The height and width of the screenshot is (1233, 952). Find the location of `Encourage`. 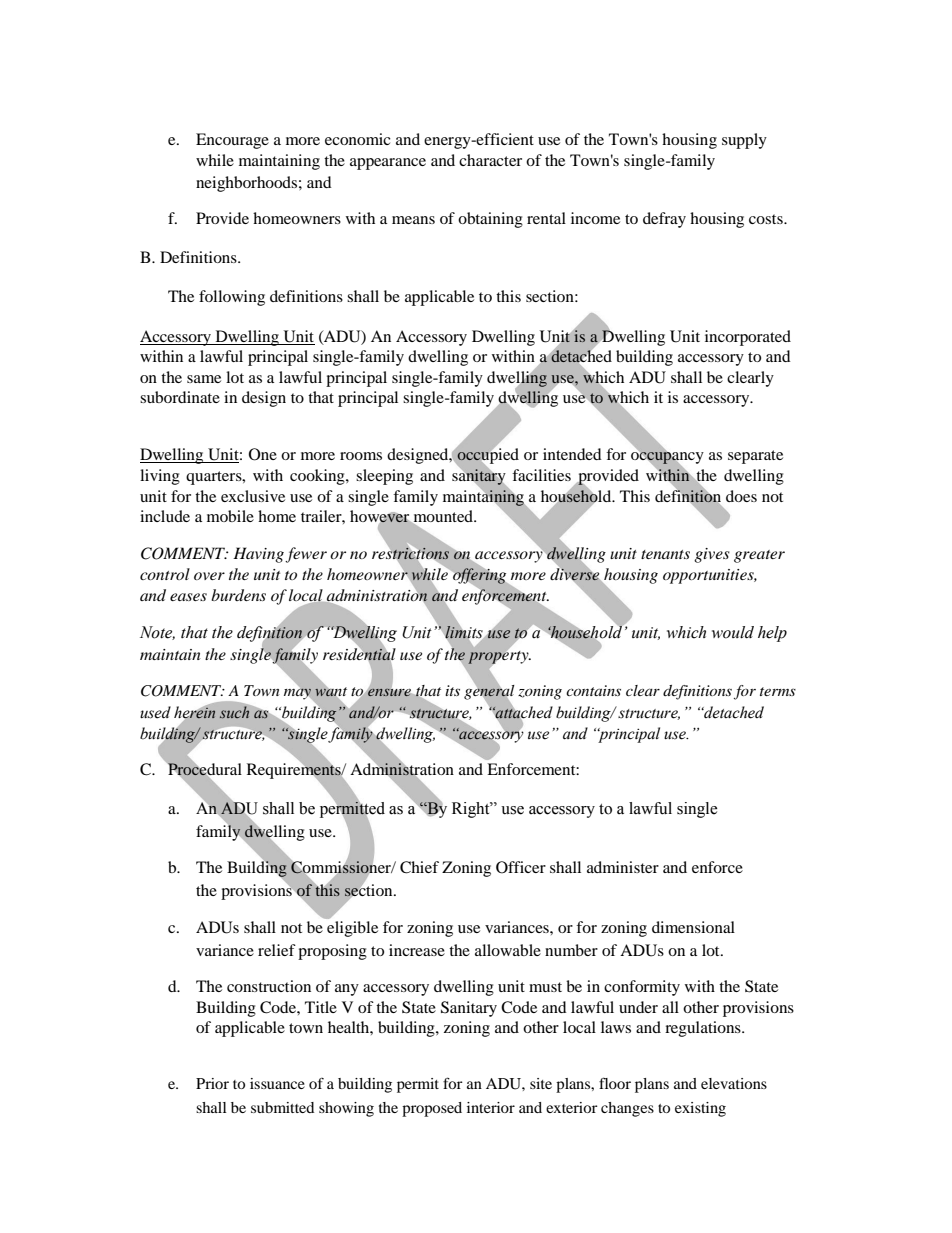

Encourage is located at coordinates (232, 141).
